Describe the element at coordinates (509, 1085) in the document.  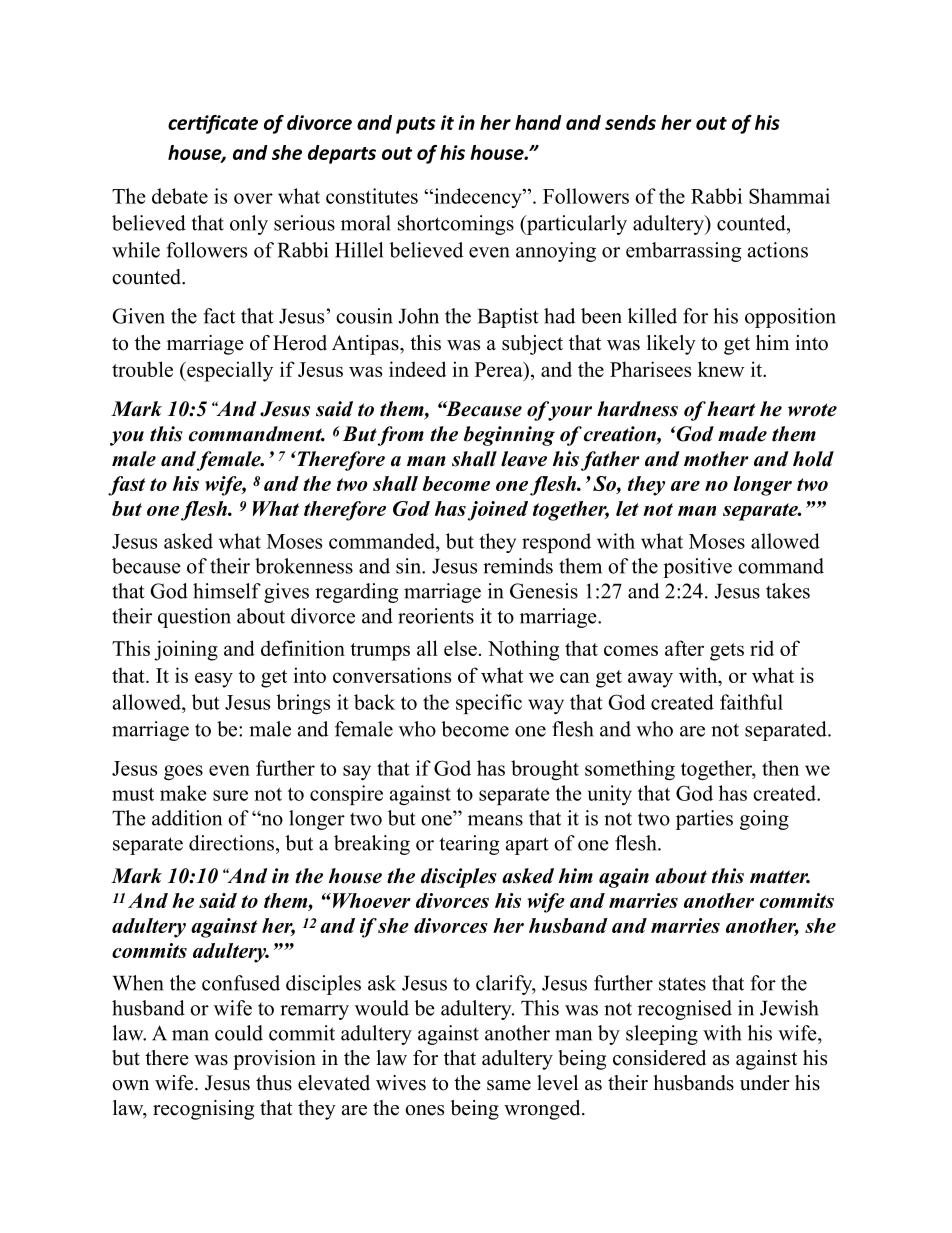
I see `same` at that location.
